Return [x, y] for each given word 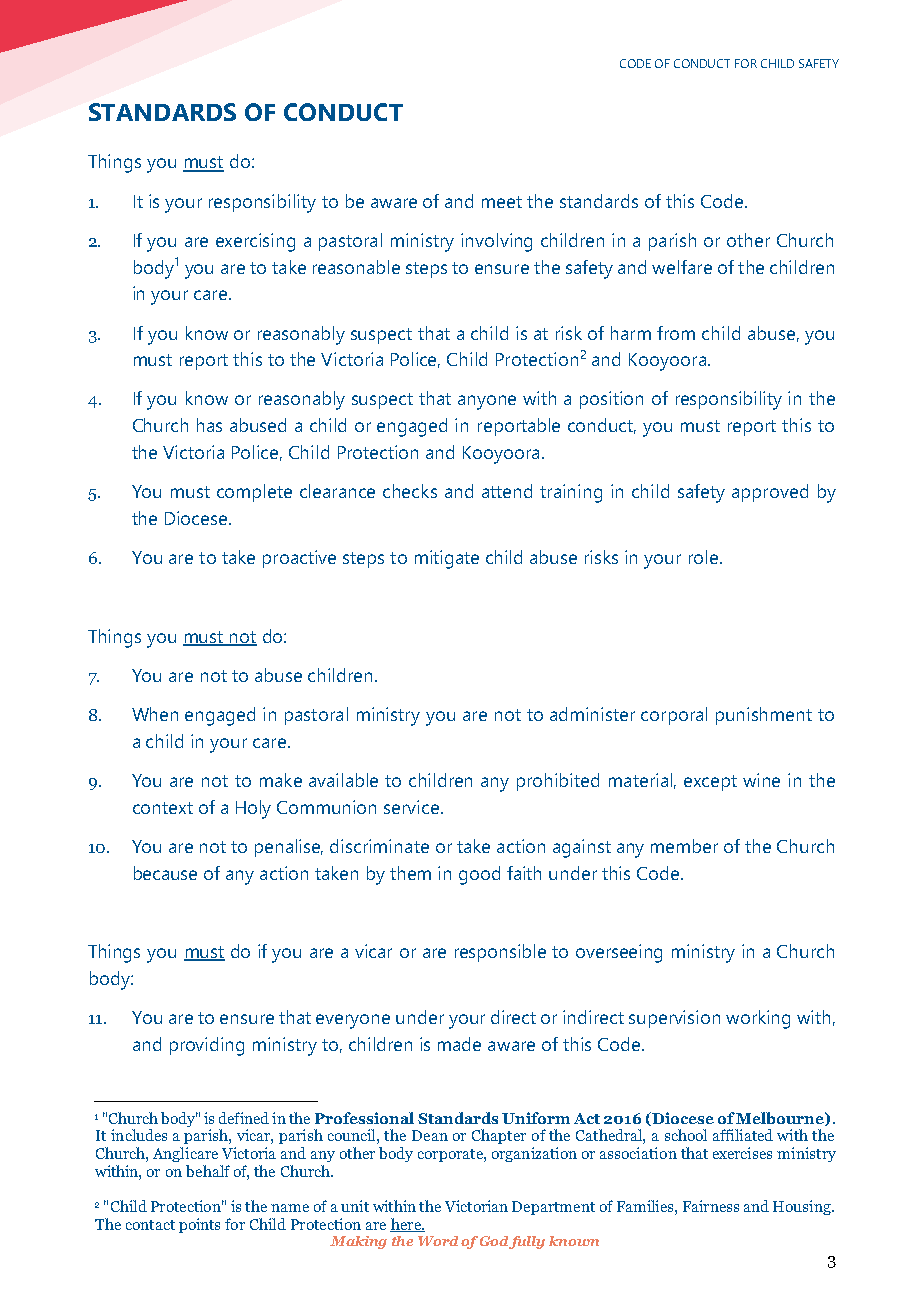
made [459, 1044]
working [758, 1019]
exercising [255, 242]
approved [770, 493]
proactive [299, 559]
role [703, 557]
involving [496, 242]
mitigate [447, 559]
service [411, 807]
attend [507, 491]
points [199, 1225]
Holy [253, 809]
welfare [682, 267]
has [209, 425]
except [710, 783]
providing [207, 1046]
